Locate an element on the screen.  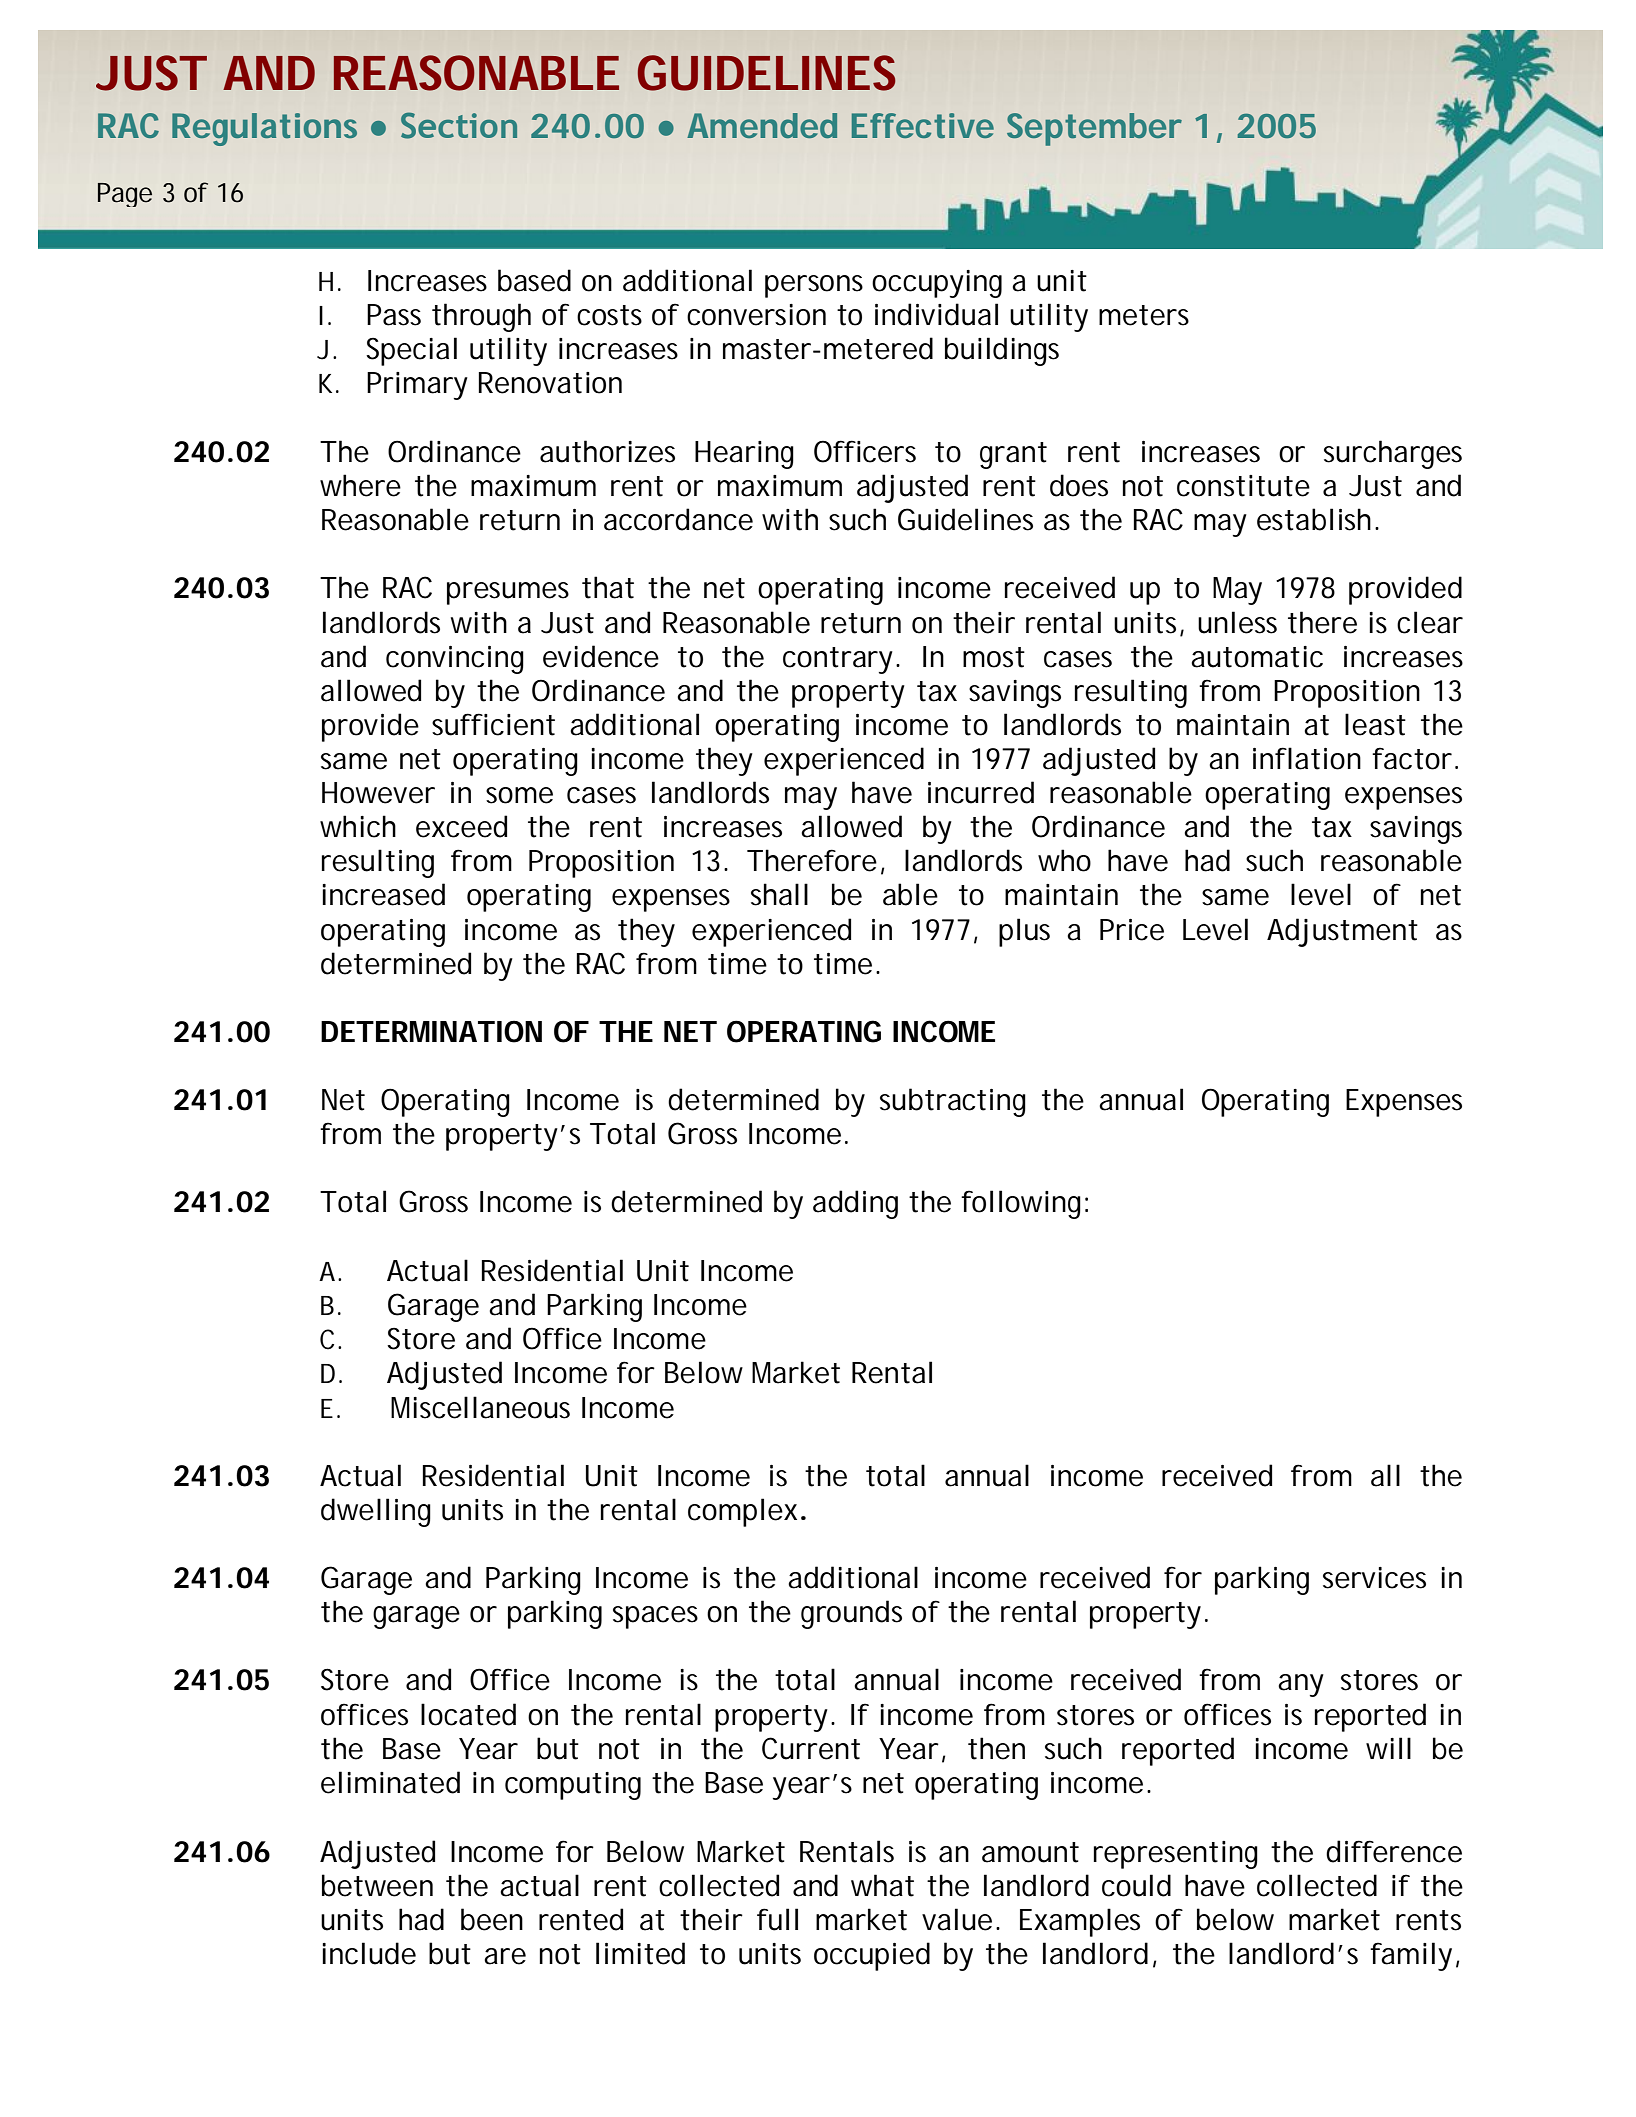
contrary is located at coordinates (838, 660).
